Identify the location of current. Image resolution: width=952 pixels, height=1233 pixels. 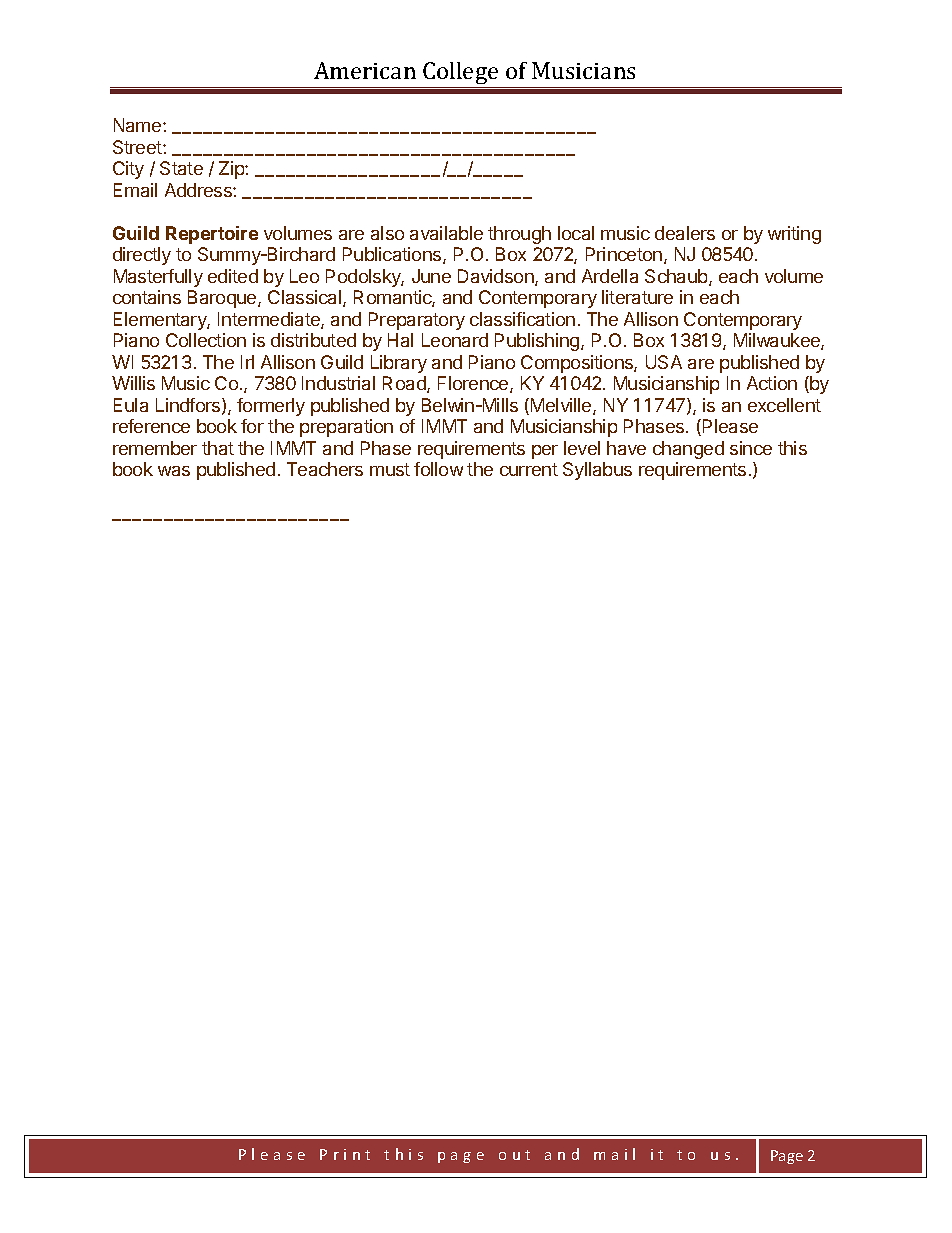
(529, 469).
